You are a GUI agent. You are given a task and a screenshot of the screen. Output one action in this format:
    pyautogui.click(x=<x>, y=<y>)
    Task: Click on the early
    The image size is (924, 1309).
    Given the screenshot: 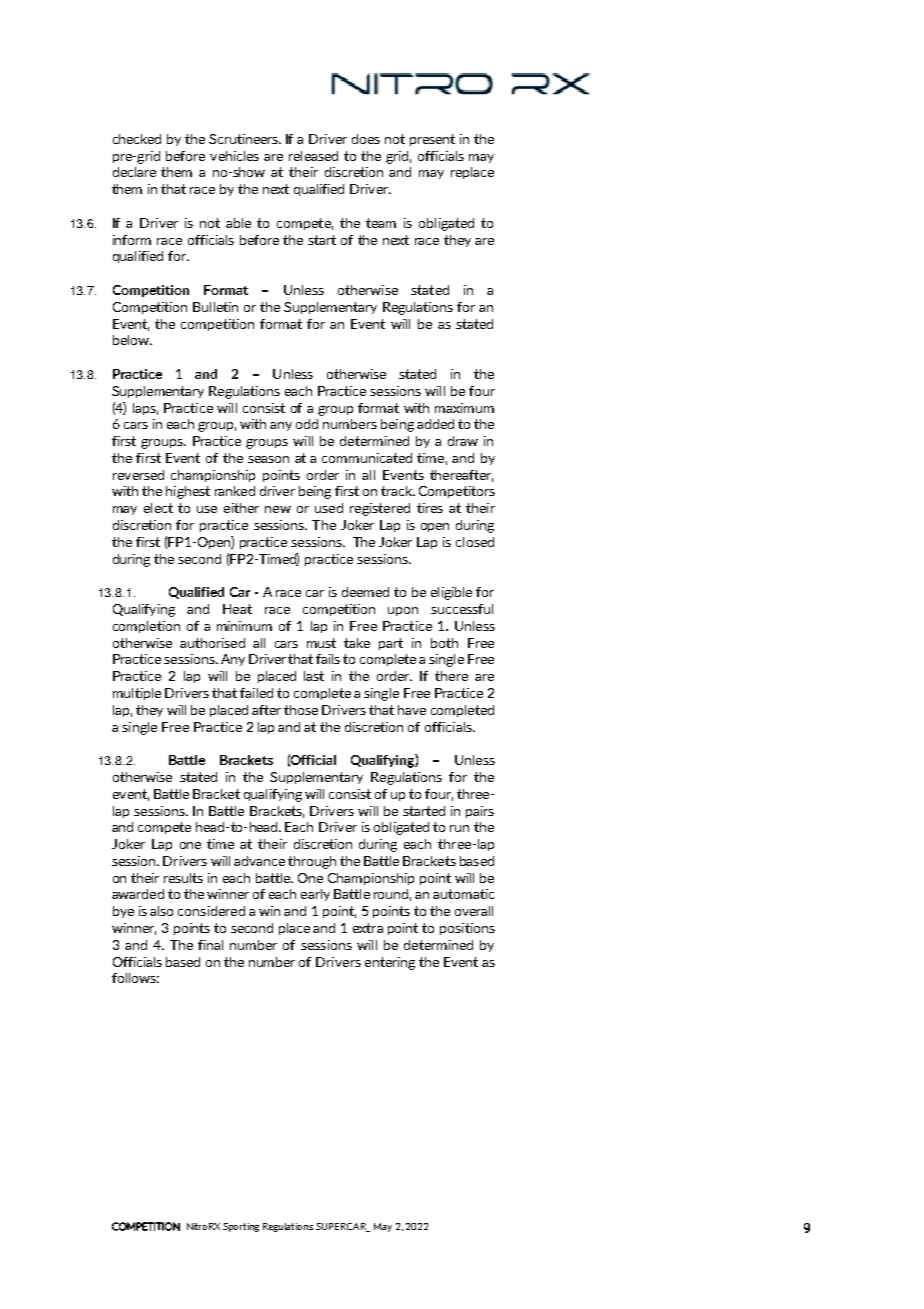 What is the action you would take?
    pyautogui.click(x=315, y=895)
